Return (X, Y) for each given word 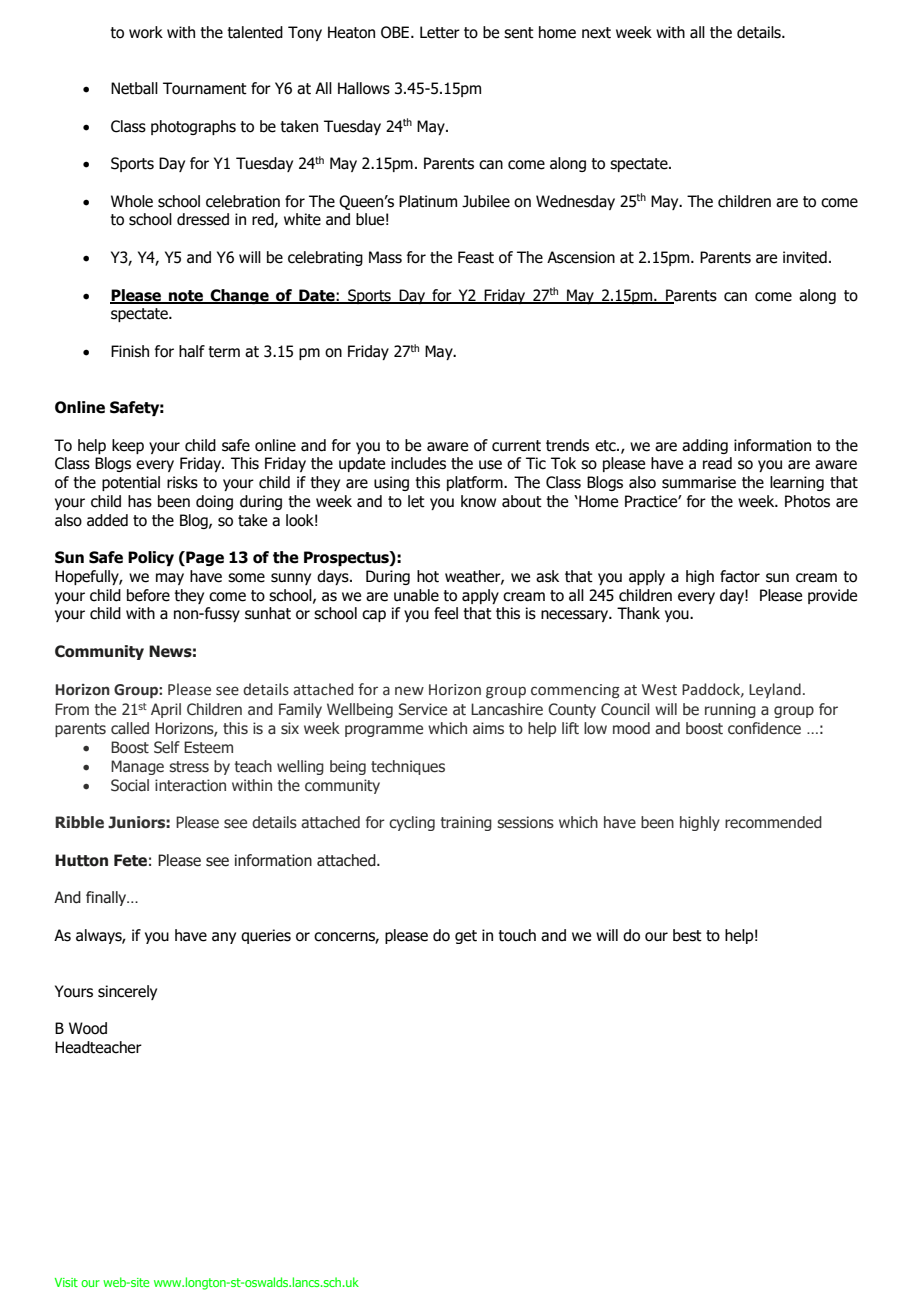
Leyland (775, 690)
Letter (440, 32)
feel (446, 613)
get (466, 937)
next (596, 33)
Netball (134, 88)
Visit (66, 1282)
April (166, 710)
